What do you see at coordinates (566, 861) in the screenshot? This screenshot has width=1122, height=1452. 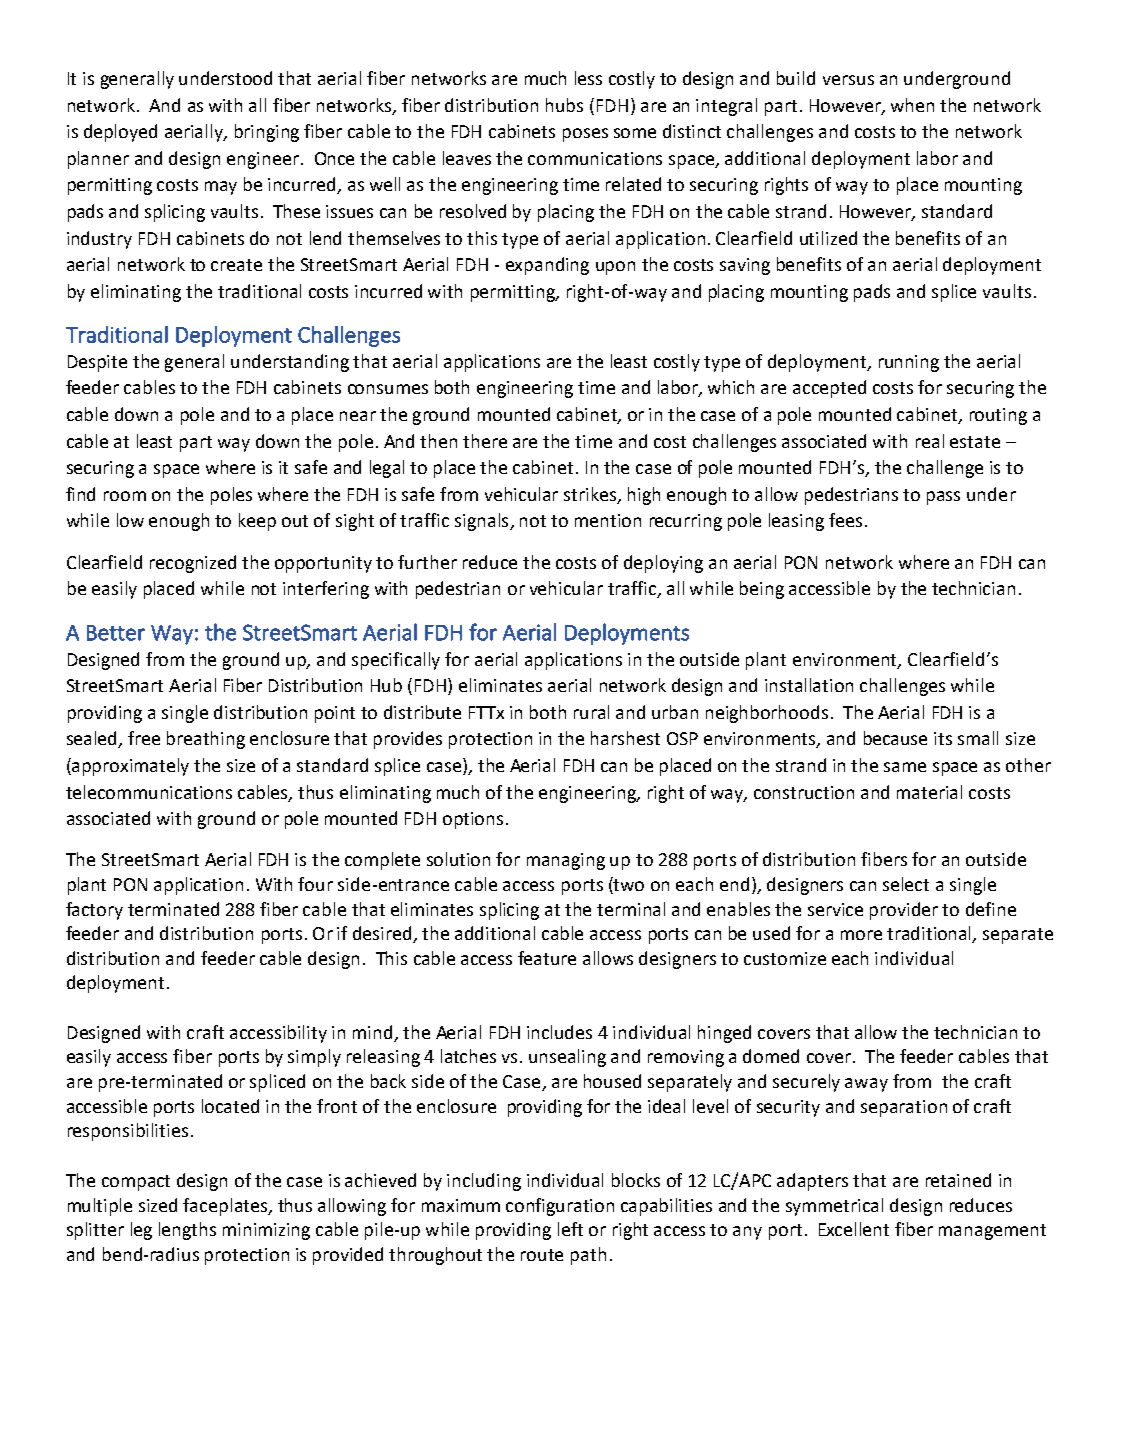 I see `managing` at bounding box center [566, 861].
